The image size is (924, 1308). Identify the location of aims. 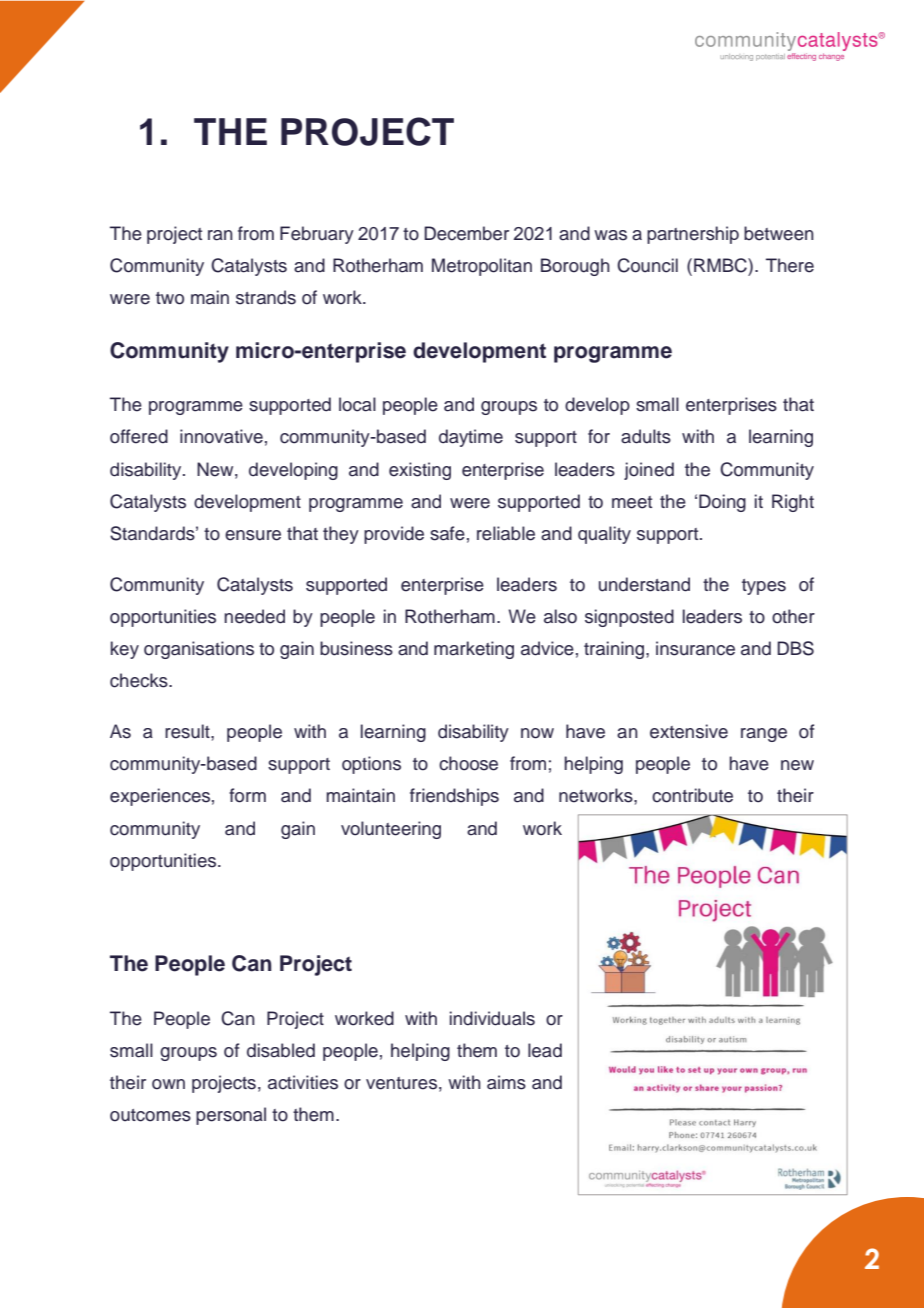
(506, 1082).
